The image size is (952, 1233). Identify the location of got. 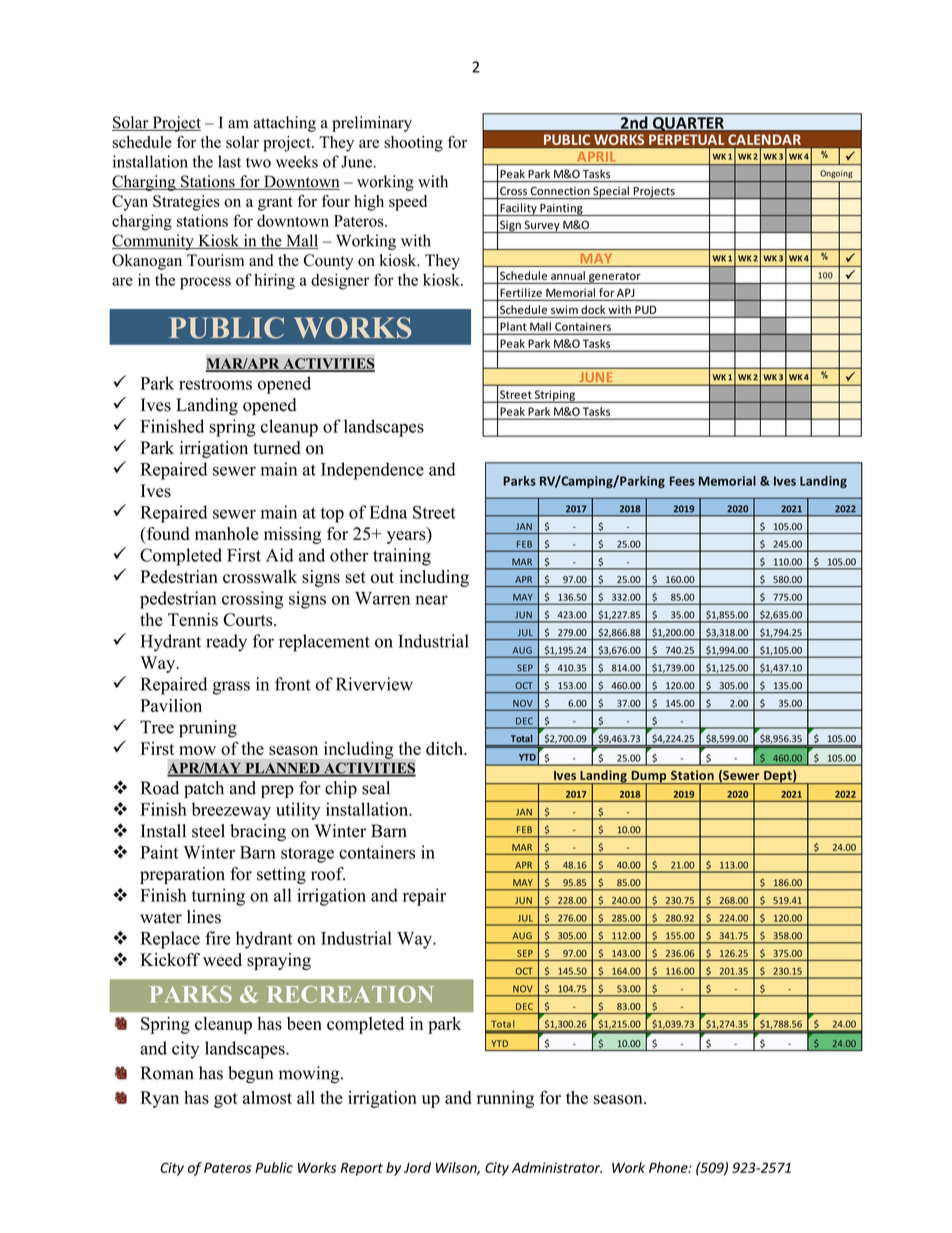
(226, 1100).
